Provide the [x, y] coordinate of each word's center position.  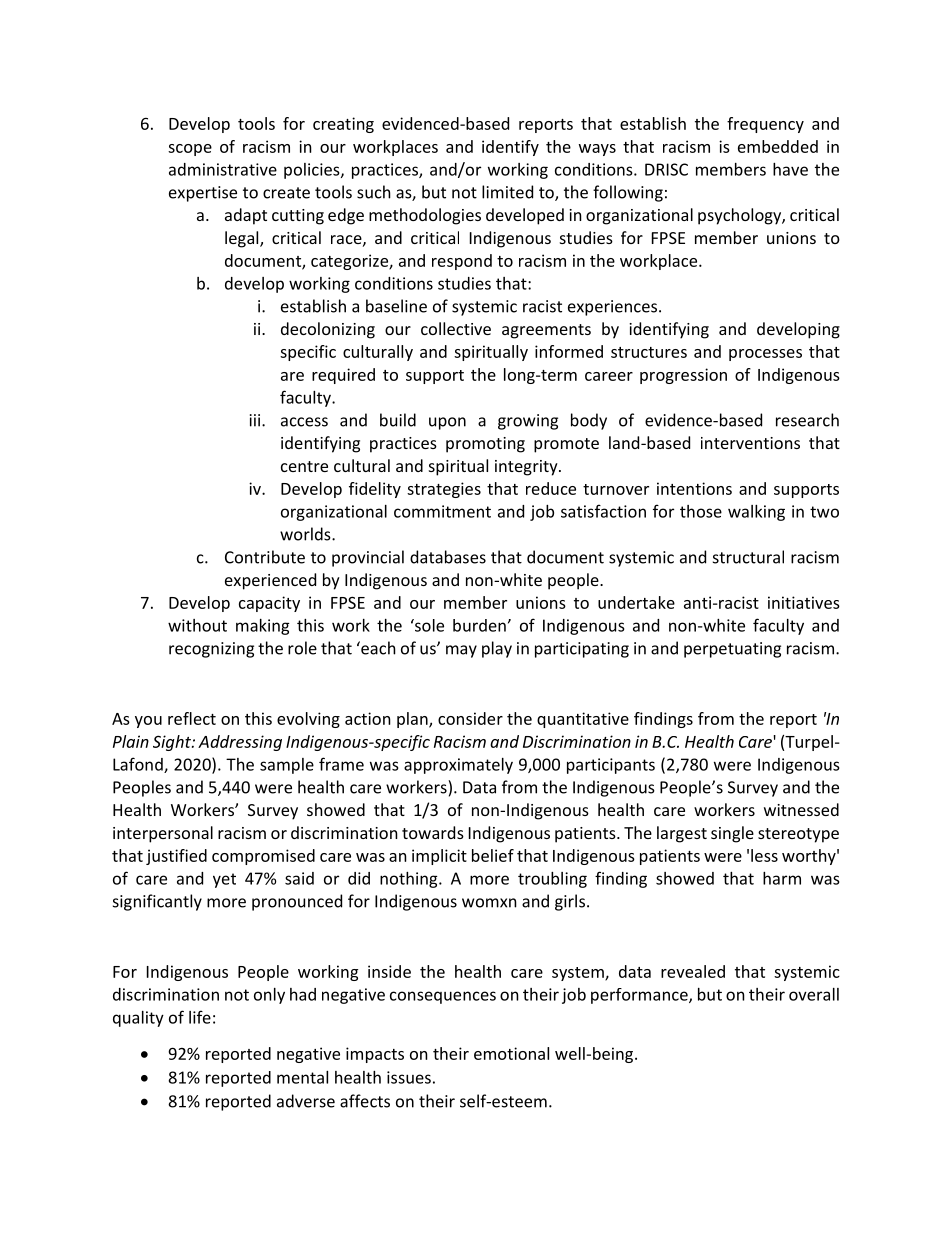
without [197, 625]
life [200, 1017]
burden [479, 625]
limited [507, 192]
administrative [223, 169]
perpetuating [732, 650]
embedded [778, 146]
